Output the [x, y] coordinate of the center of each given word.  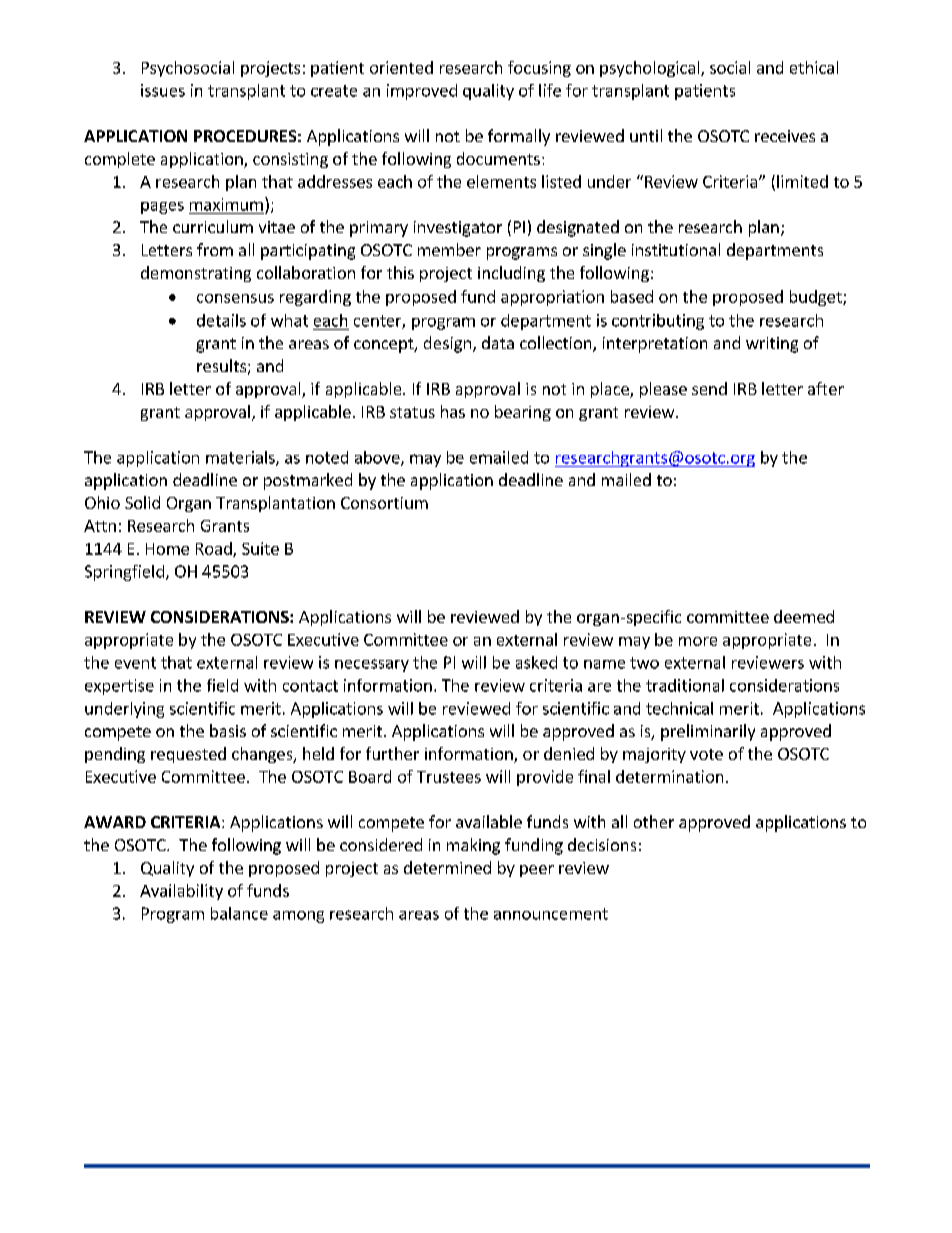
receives [785, 136]
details [221, 320]
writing [772, 345]
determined [447, 867]
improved [422, 92]
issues [163, 90]
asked [536, 662]
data [498, 342]
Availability [181, 892]
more [698, 641]
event [135, 663]
